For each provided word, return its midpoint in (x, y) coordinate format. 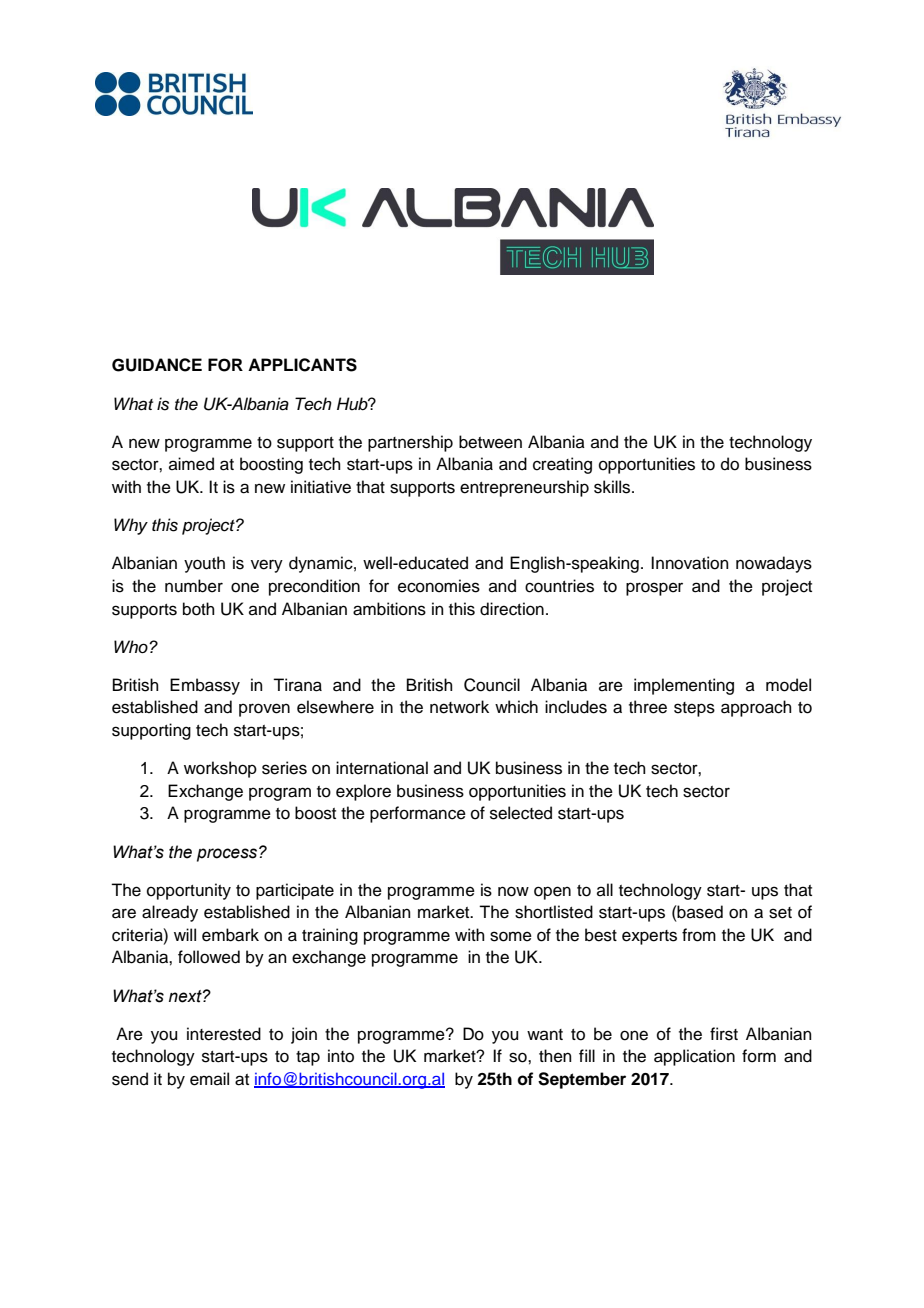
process (228, 854)
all (605, 889)
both (199, 609)
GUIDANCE (157, 365)
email (209, 1079)
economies (439, 586)
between (490, 442)
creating (562, 465)
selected (521, 813)
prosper (654, 589)
